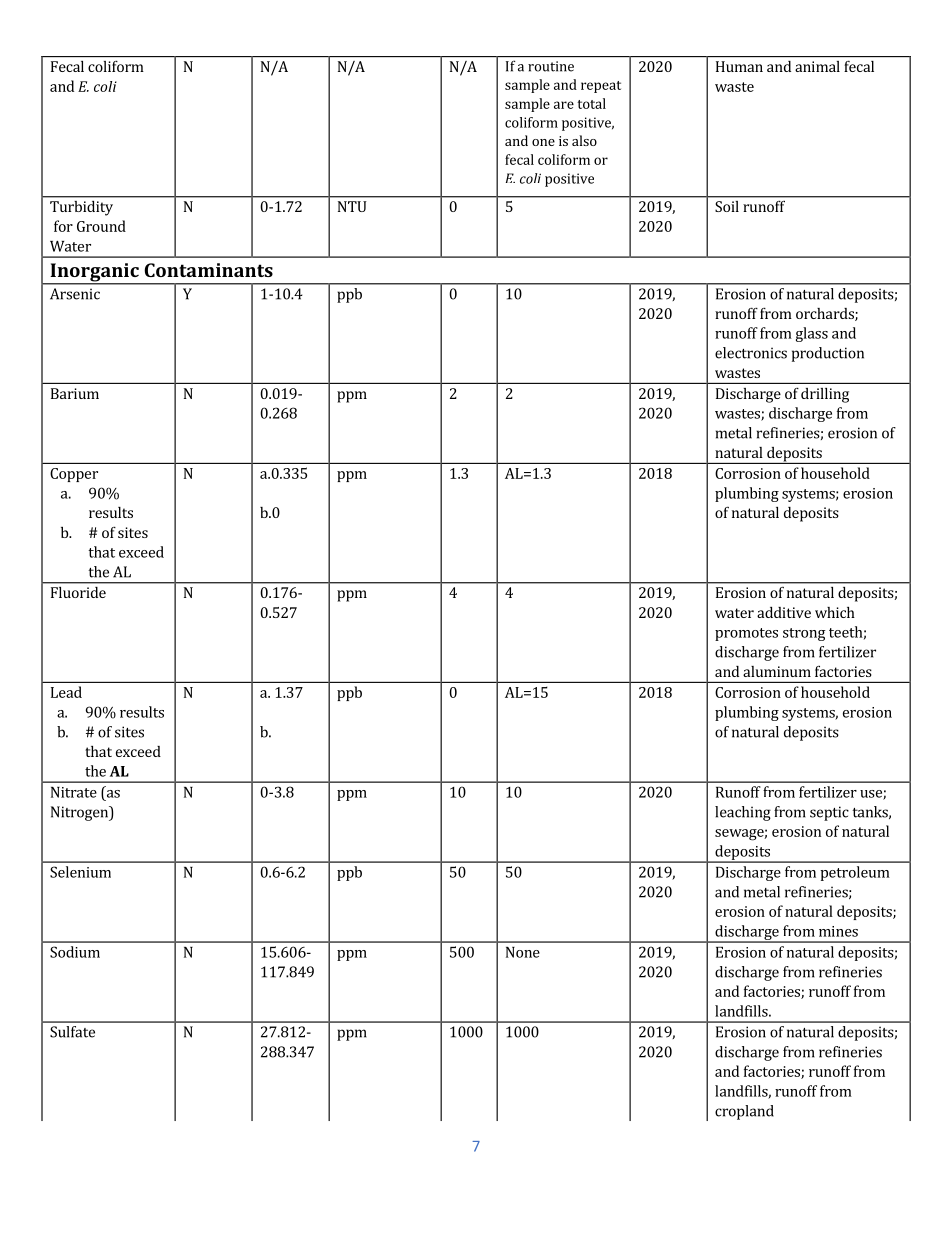  I want to click on Nitrate, so click(74, 792).
